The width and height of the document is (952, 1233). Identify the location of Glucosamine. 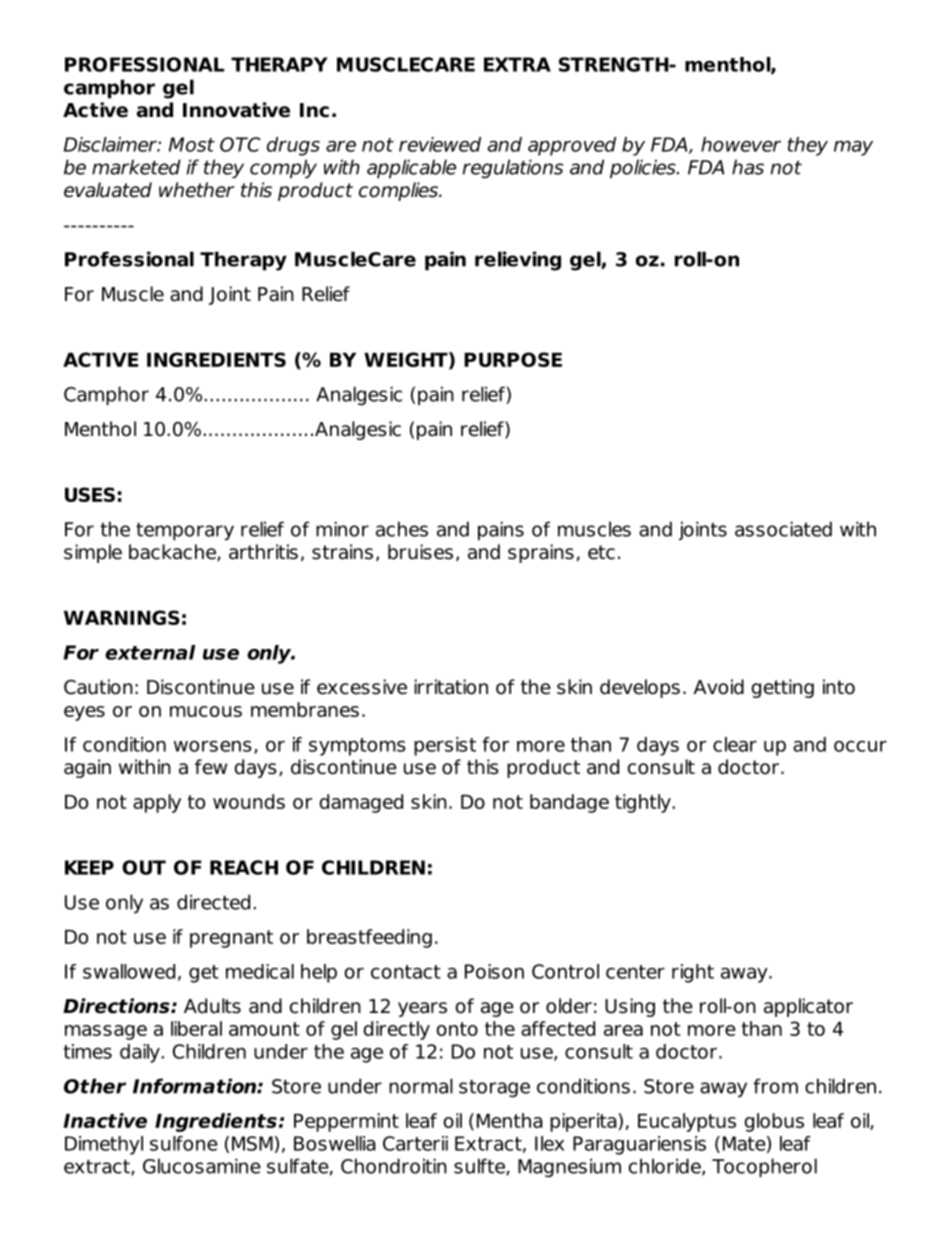
(202, 1166).
